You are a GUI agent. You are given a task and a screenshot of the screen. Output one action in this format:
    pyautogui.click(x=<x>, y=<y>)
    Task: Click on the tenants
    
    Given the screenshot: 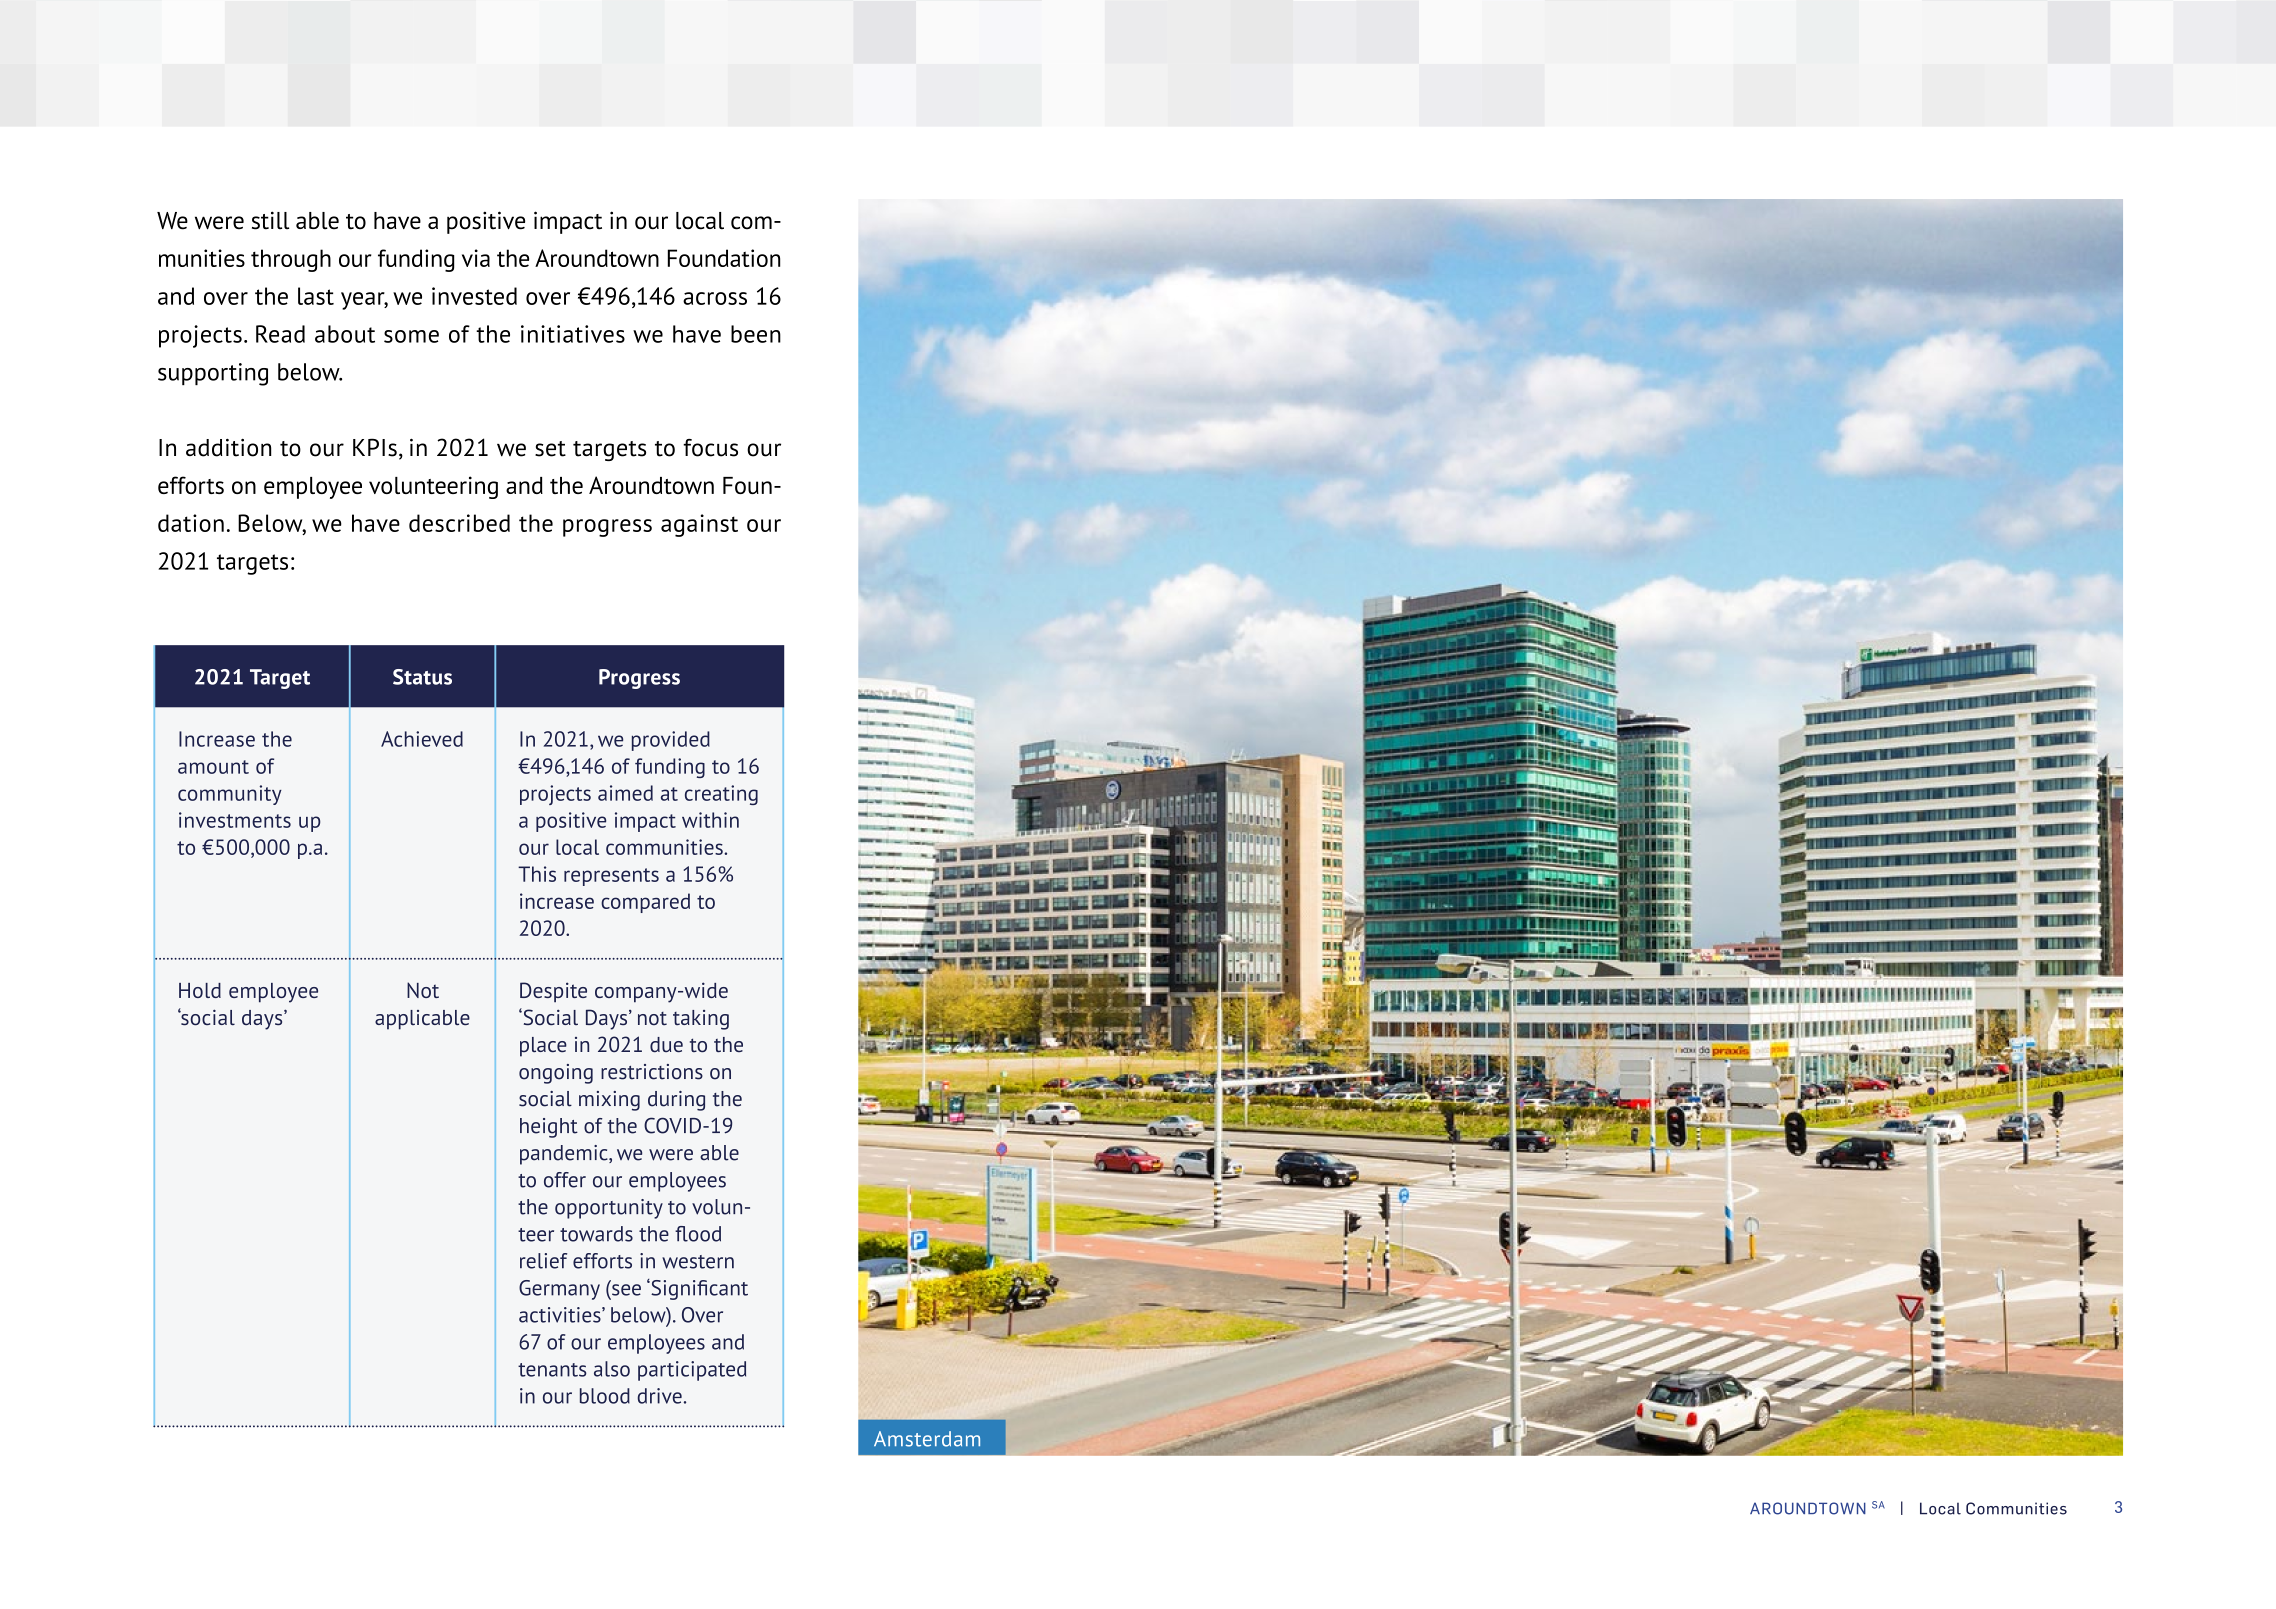 What is the action you would take?
    pyautogui.click(x=552, y=1370)
